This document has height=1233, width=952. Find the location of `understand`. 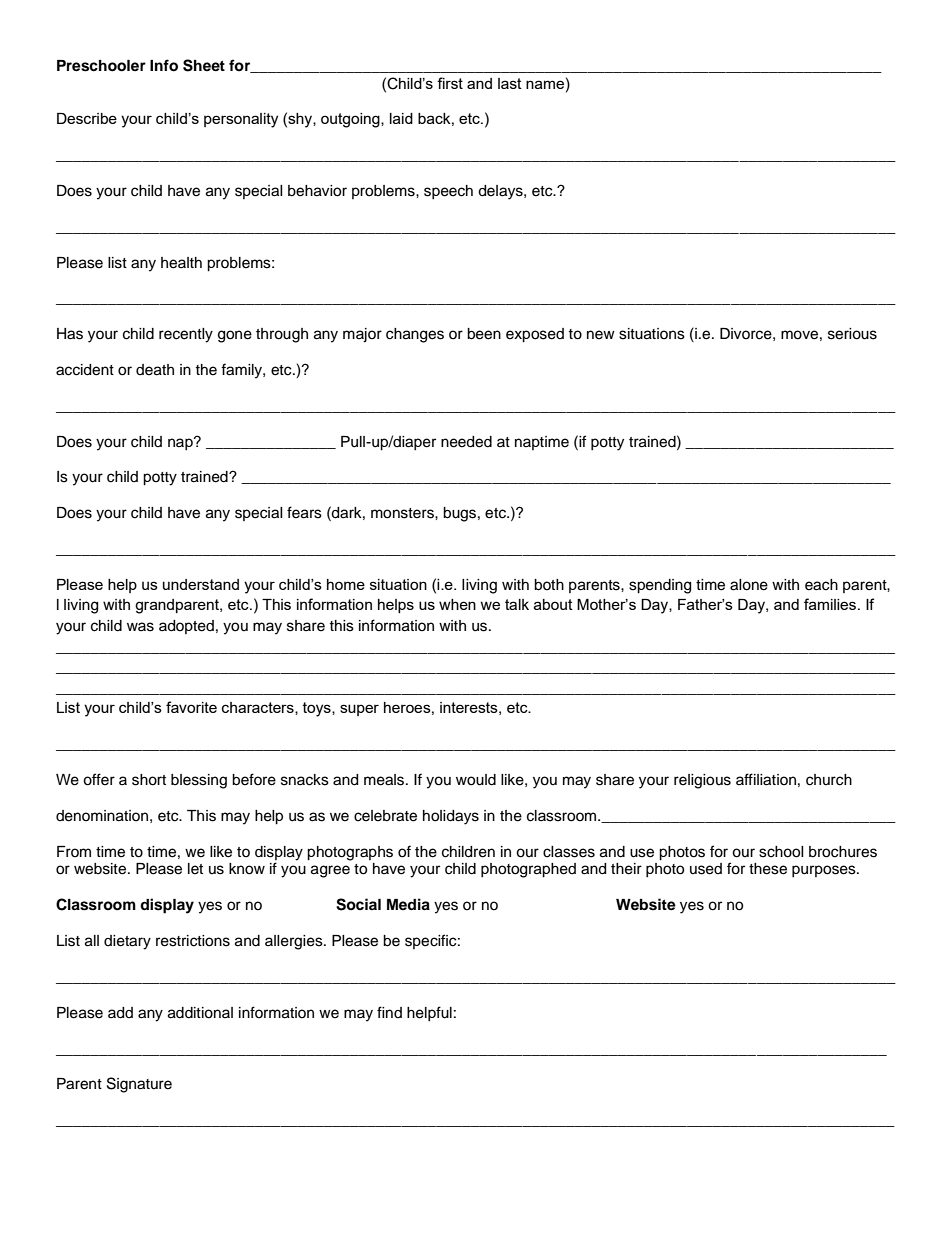

understand is located at coordinates (201, 584).
